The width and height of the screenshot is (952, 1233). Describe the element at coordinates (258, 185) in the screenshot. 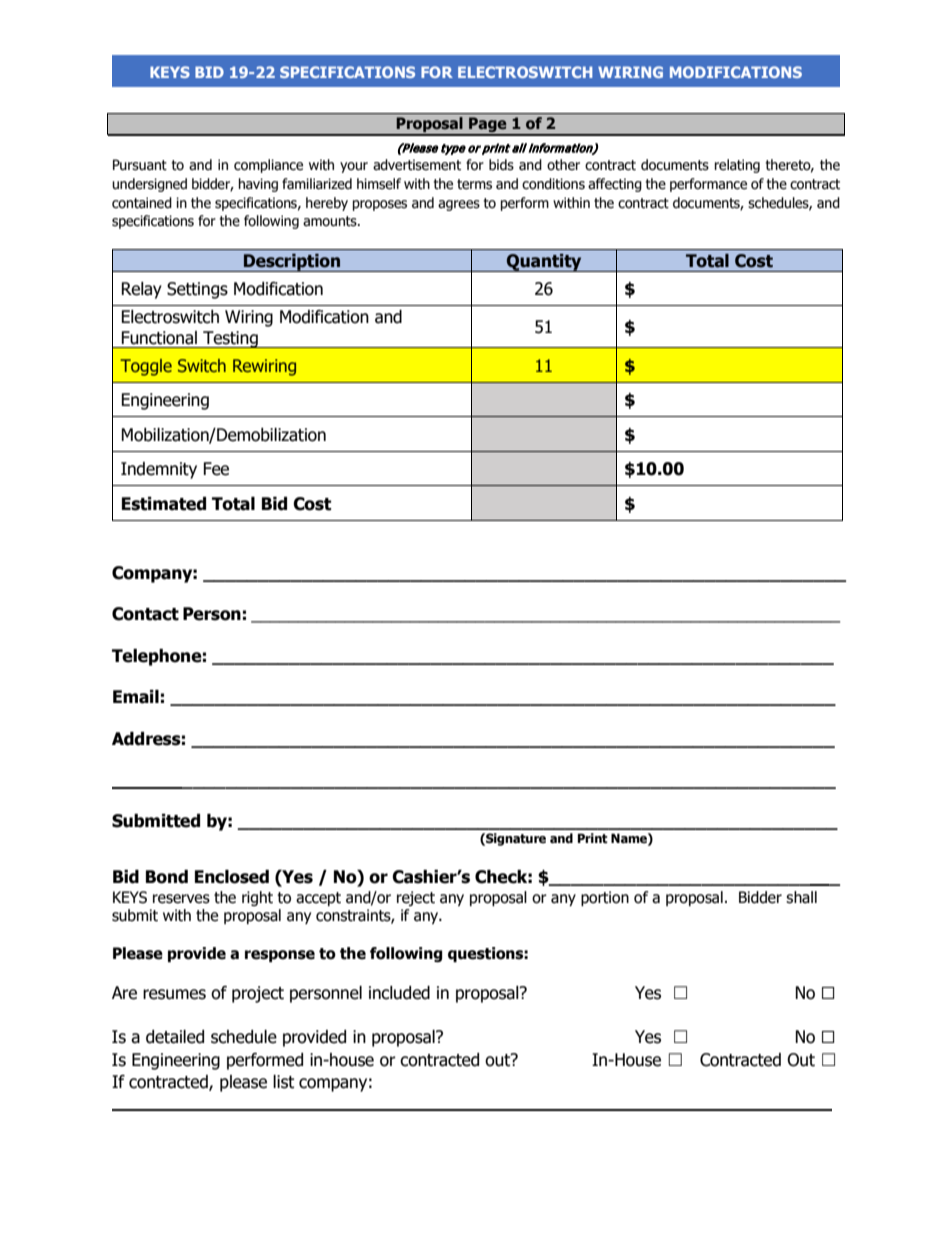

I see `having` at that location.
